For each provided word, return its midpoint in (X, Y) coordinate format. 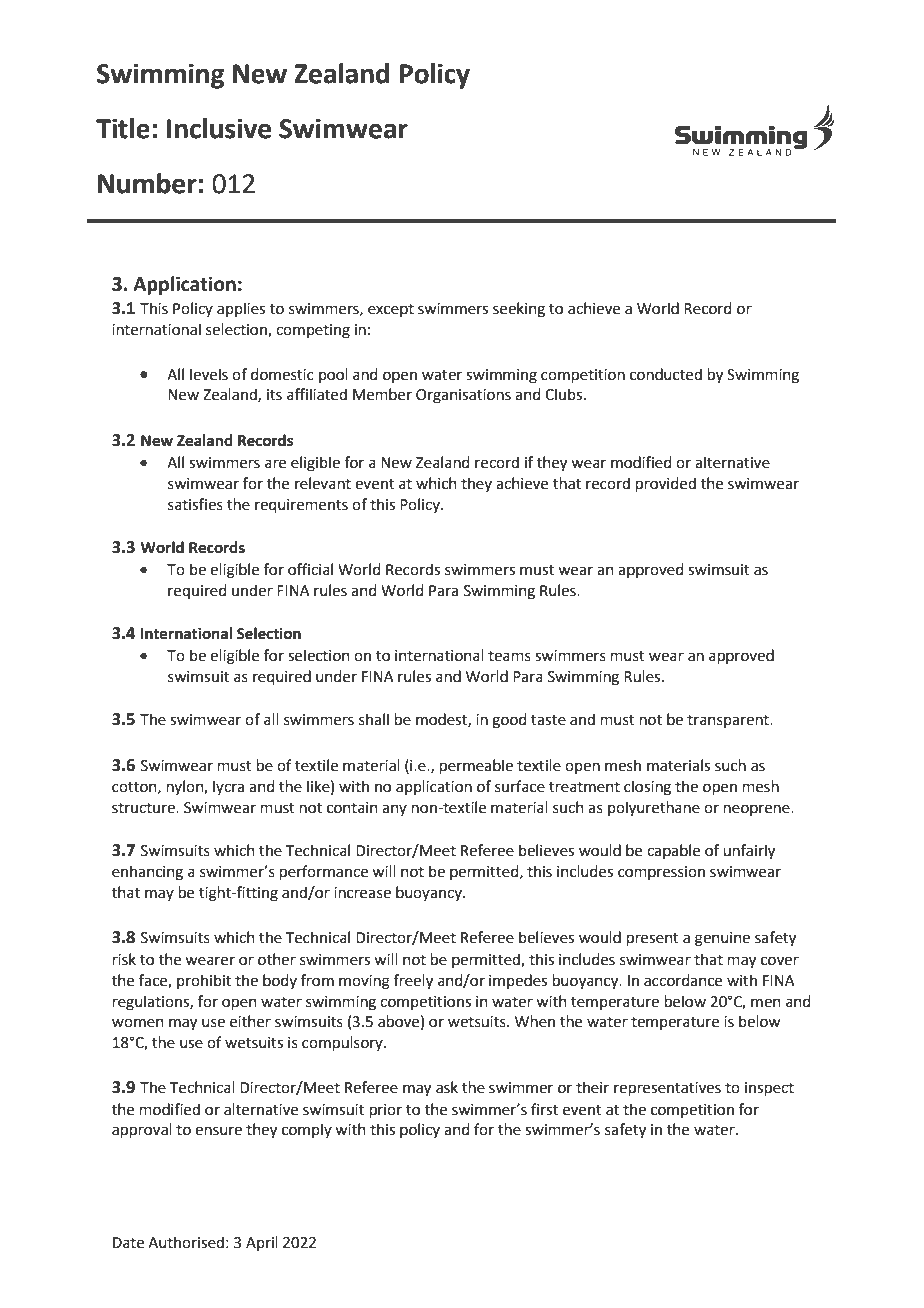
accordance (683, 980)
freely (413, 982)
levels (209, 374)
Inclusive (219, 128)
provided (666, 484)
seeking (519, 310)
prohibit (204, 981)
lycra (228, 787)
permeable (476, 766)
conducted (666, 374)
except (391, 310)
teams (509, 656)
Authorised (186, 1242)
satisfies (195, 504)
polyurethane (654, 809)
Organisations (463, 396)
